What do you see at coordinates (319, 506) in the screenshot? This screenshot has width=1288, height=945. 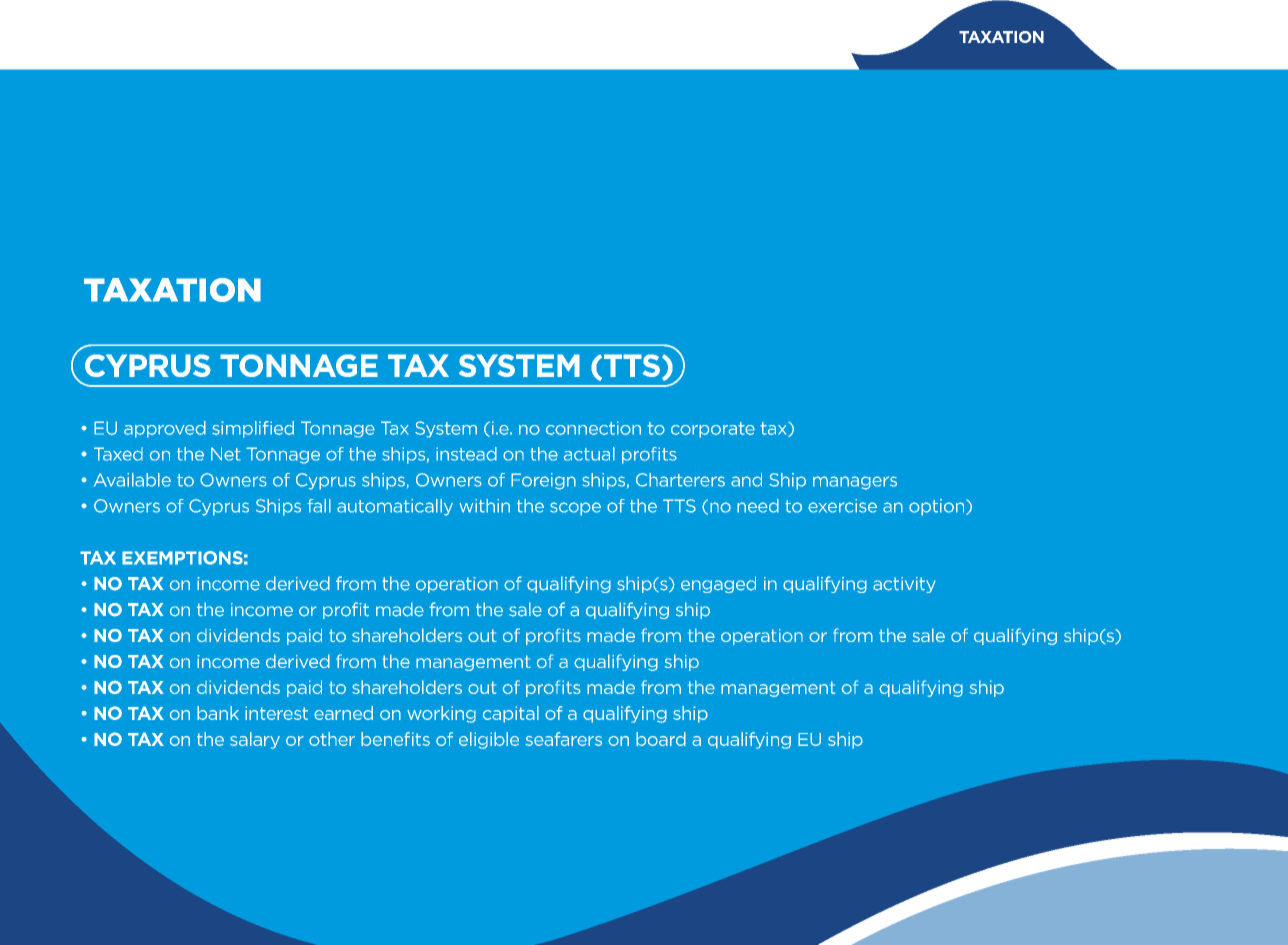 I see `fall` at bounding box center [319, 506].
